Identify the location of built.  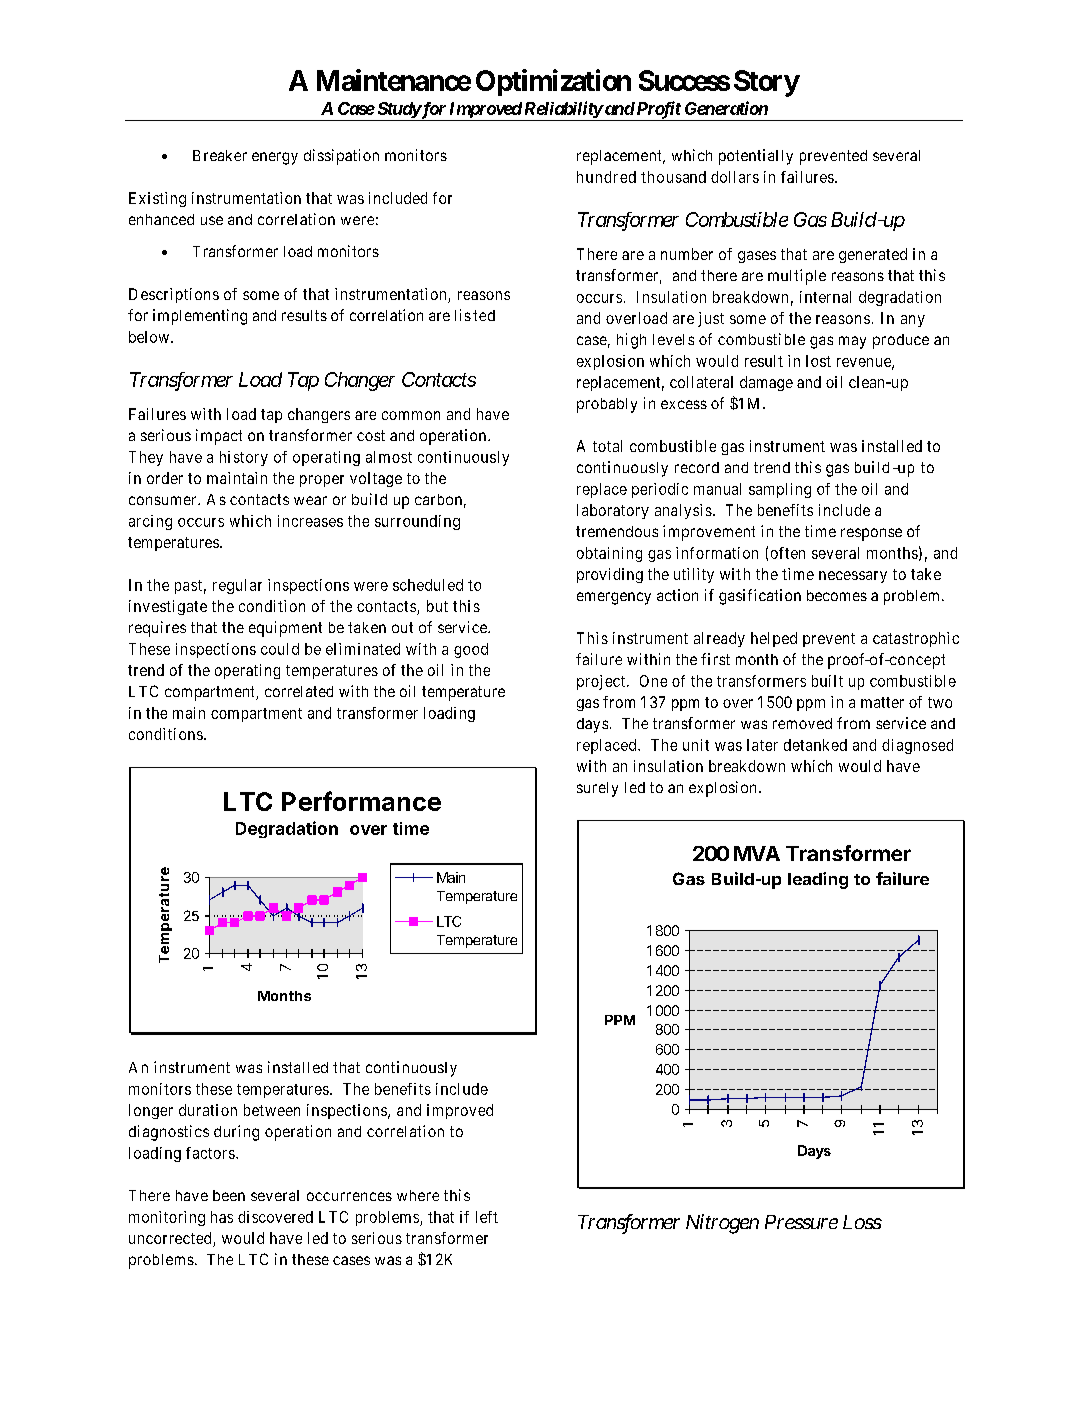
(827, 681).
